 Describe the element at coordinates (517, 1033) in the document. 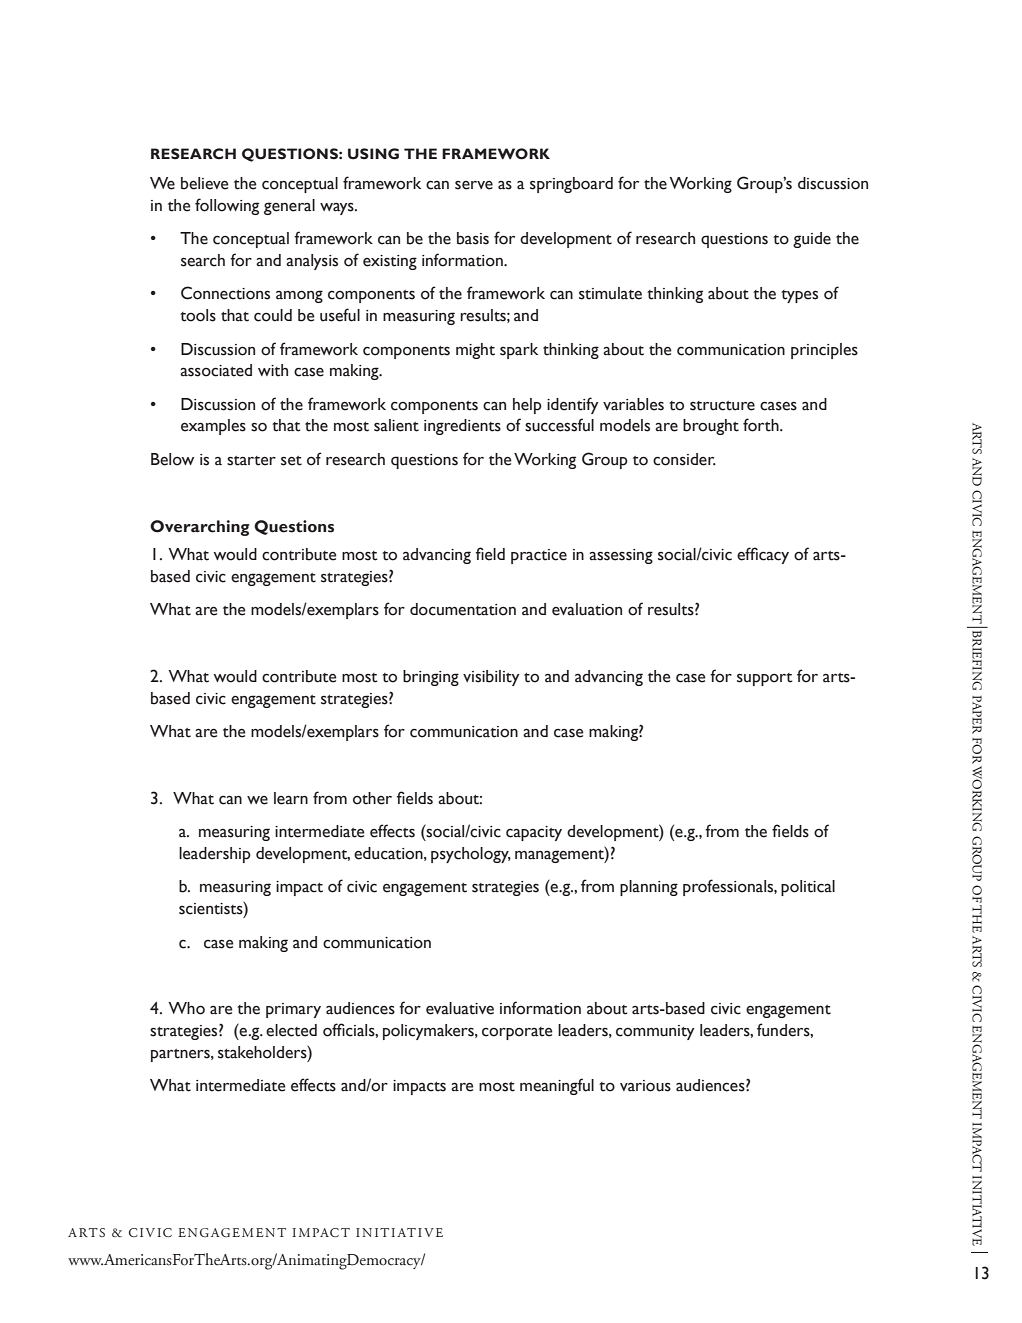

I see `corporate` at that location.
